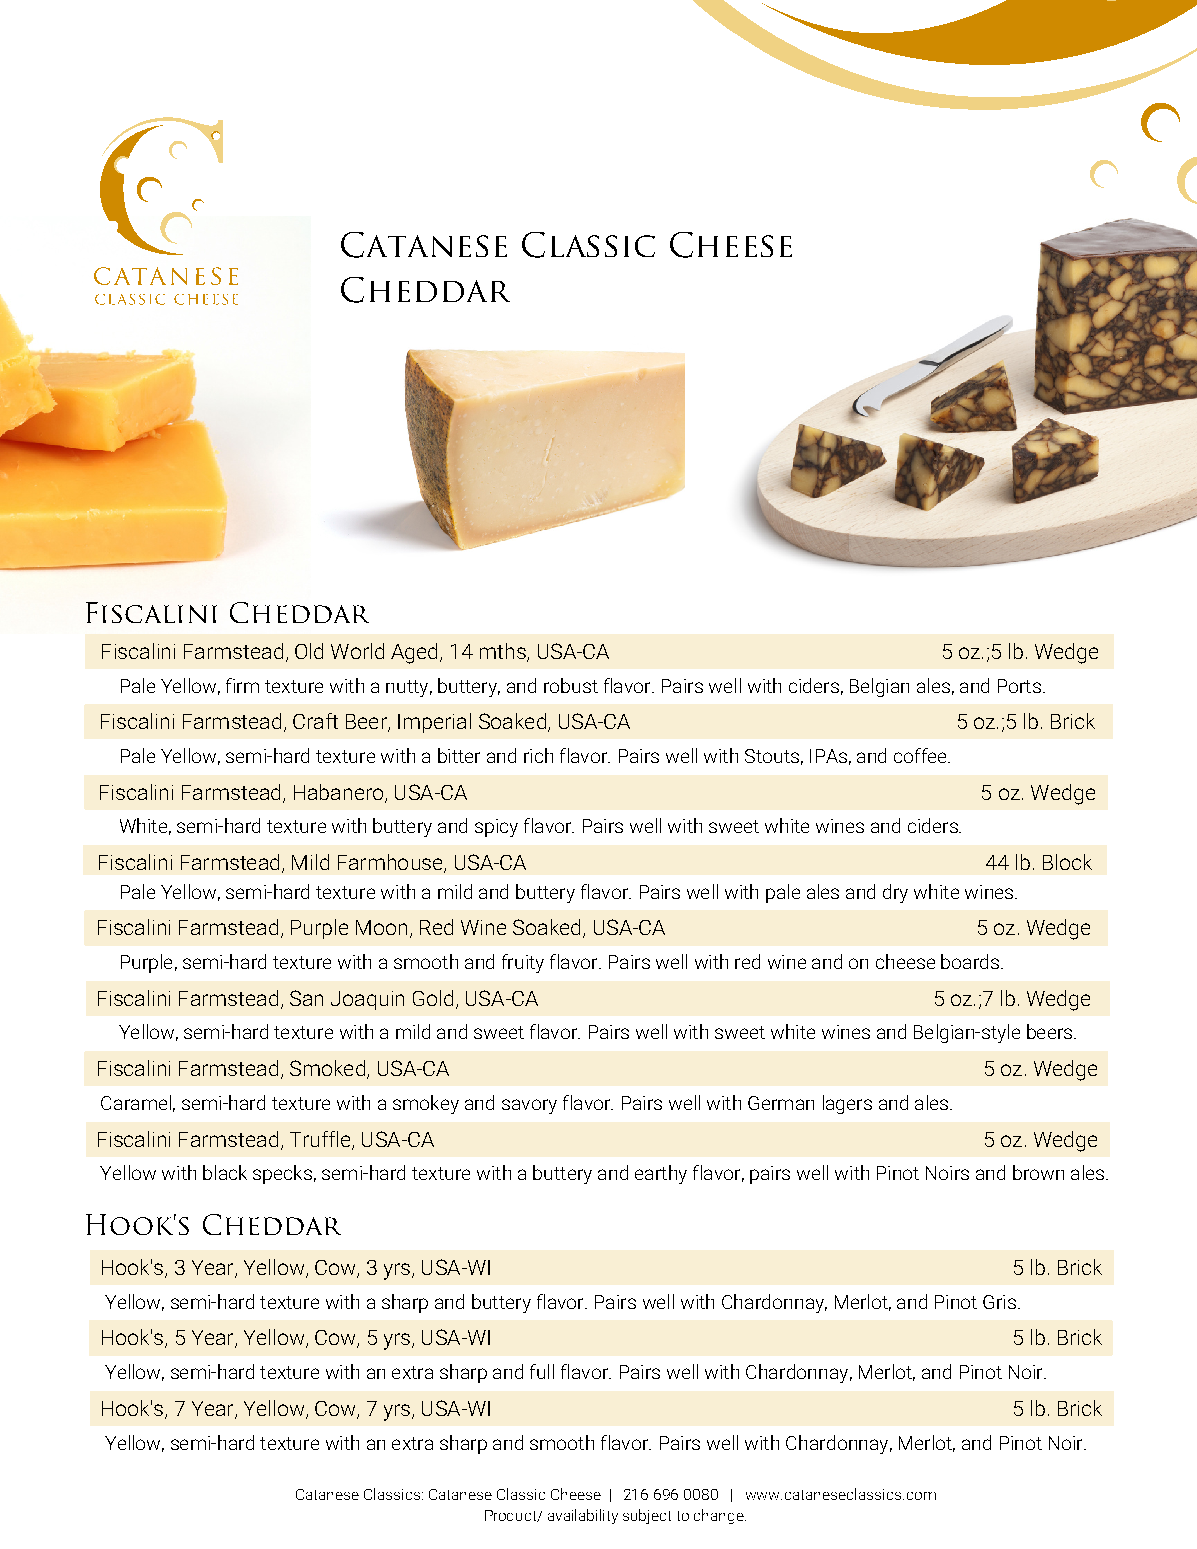 Image resolution: width=1197 pixels, height=1549 pixels. Describe the element at coordinates (327, 1068) in the screenshot. I see `Smoked` at that location.
